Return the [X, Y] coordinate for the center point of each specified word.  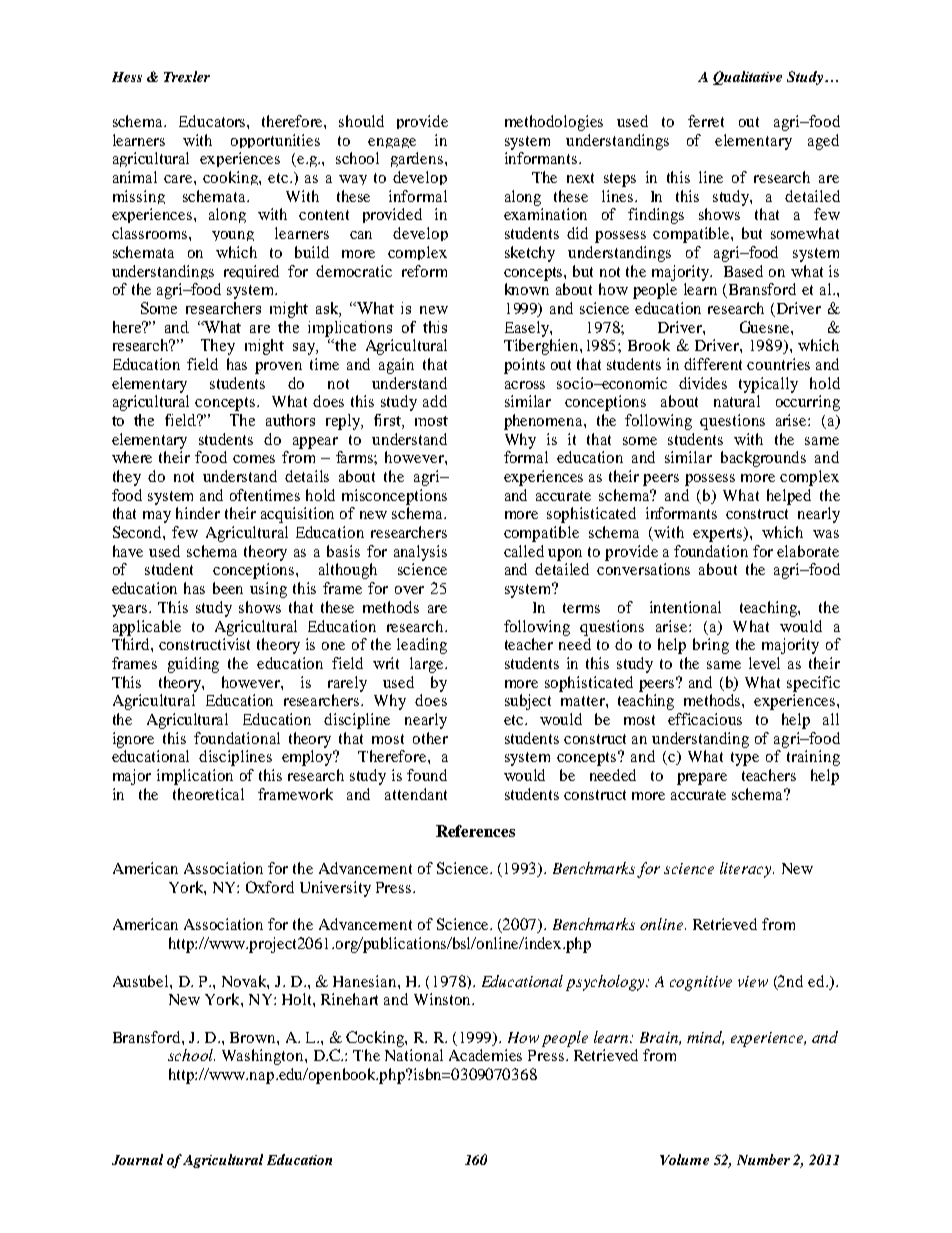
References [475, 831]
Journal [137, 1159]
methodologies [554, 123]
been [228, 588]
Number [763, 1159]
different [713, 364]
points [524, 366]
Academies [485, 1055]
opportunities [275, 141]
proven [278, 368]
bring [711, 646]
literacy [747, 870]
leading [422, 646]
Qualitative [747, 78]
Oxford [270, 887]
